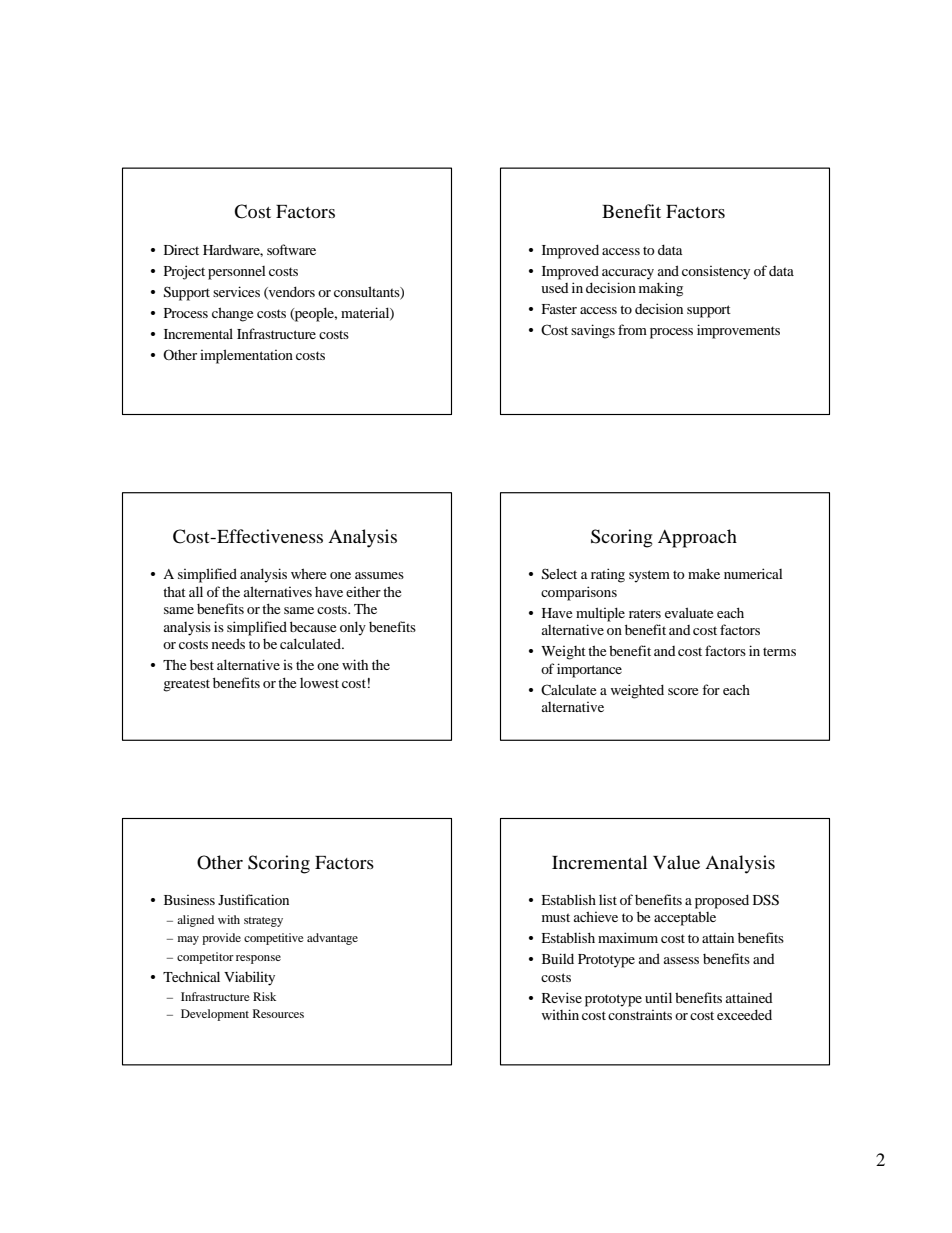 This screenshot has width=952, height=1233. What do you see at coordinates (237, 273) in the screenshot?
I see `personnel` at bounding box center [237, 273].
